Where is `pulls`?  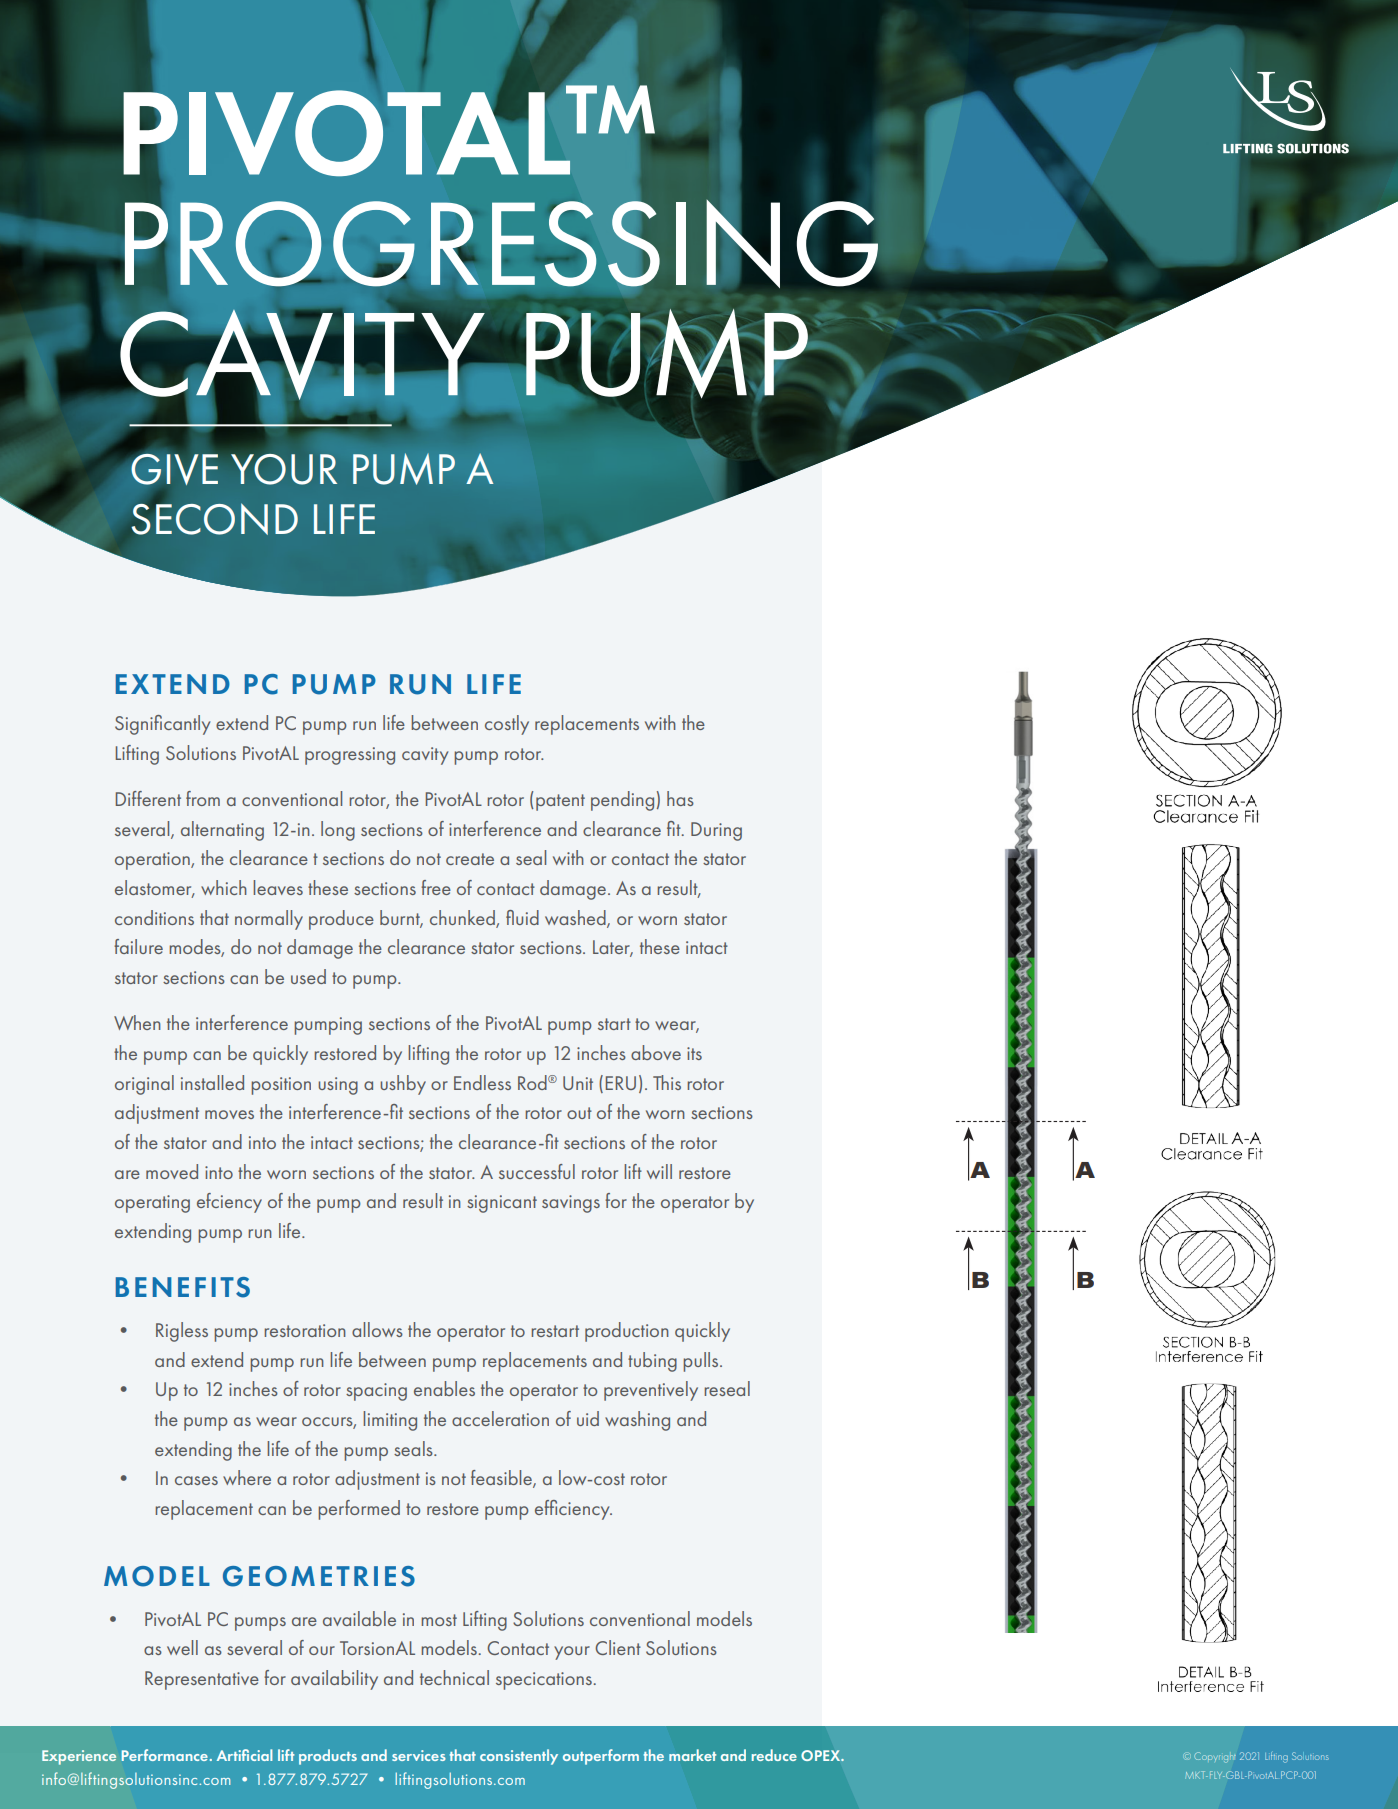 pulls is located at coordinates (702, 1362).
